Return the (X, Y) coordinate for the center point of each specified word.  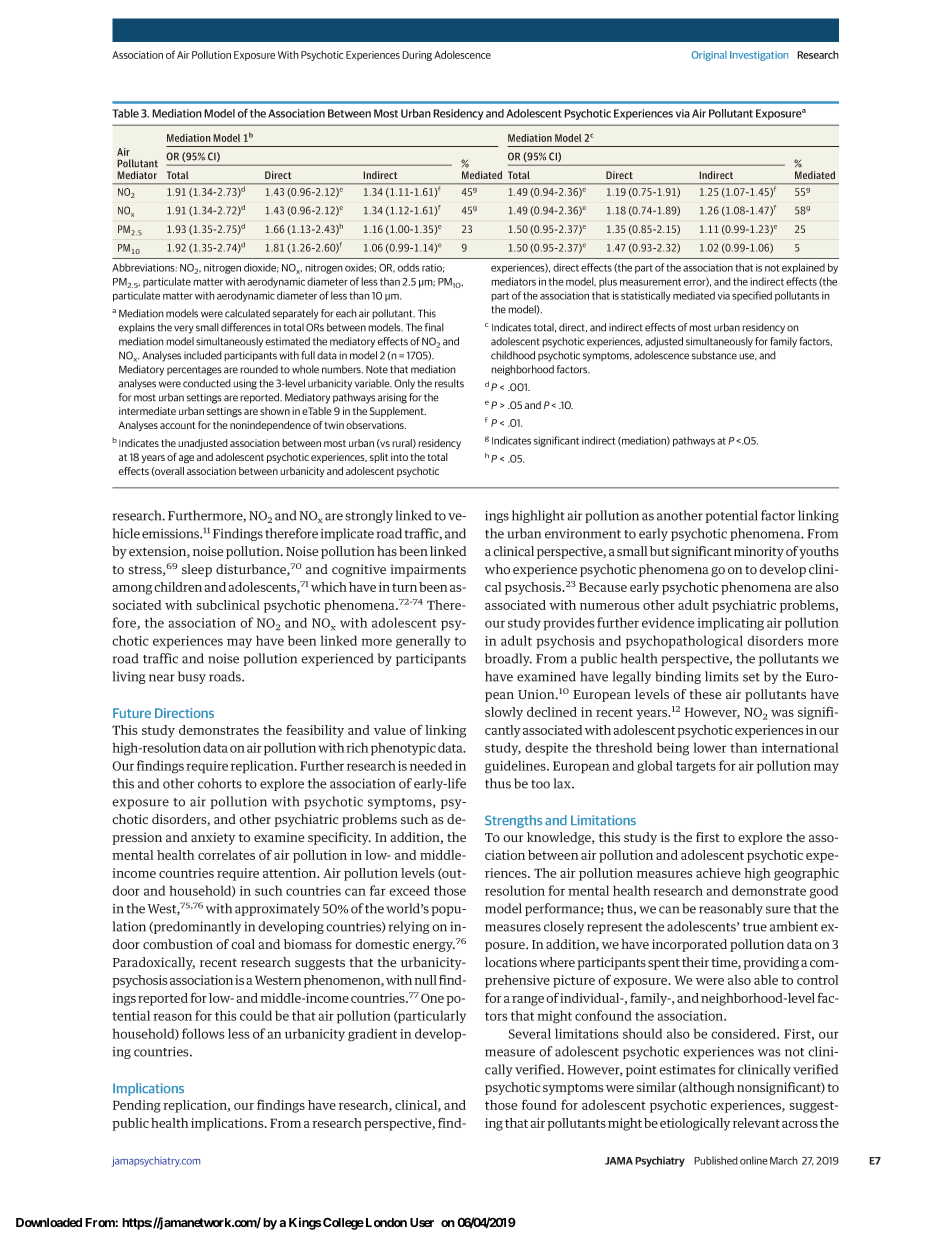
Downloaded (49, 1222)
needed (431, 765)
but (659, 551)
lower (709, 747)
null (425, 980)
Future (132, 713)
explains (136, 328)
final (434, 327)
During (417, 56)
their (695, 962)
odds (408, 267)
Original (709, 56)
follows (203, 1033)
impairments (428, 570)
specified (752, 296)
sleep (197, 570)
